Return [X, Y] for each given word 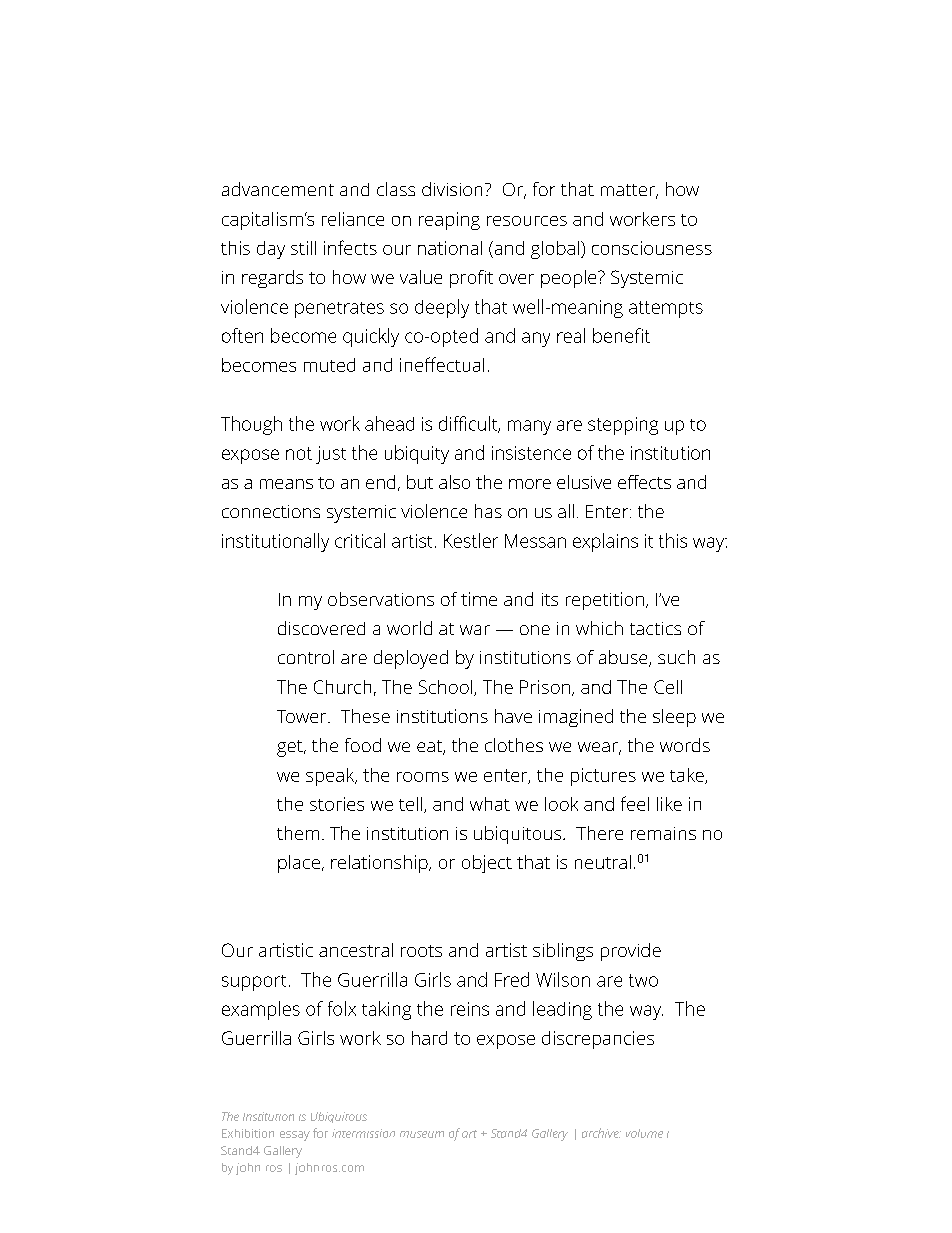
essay [295, 1136]
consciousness [652, 248]
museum [422, 1134]
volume [644, 1133]
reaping [449, 221]
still [303, 248]
